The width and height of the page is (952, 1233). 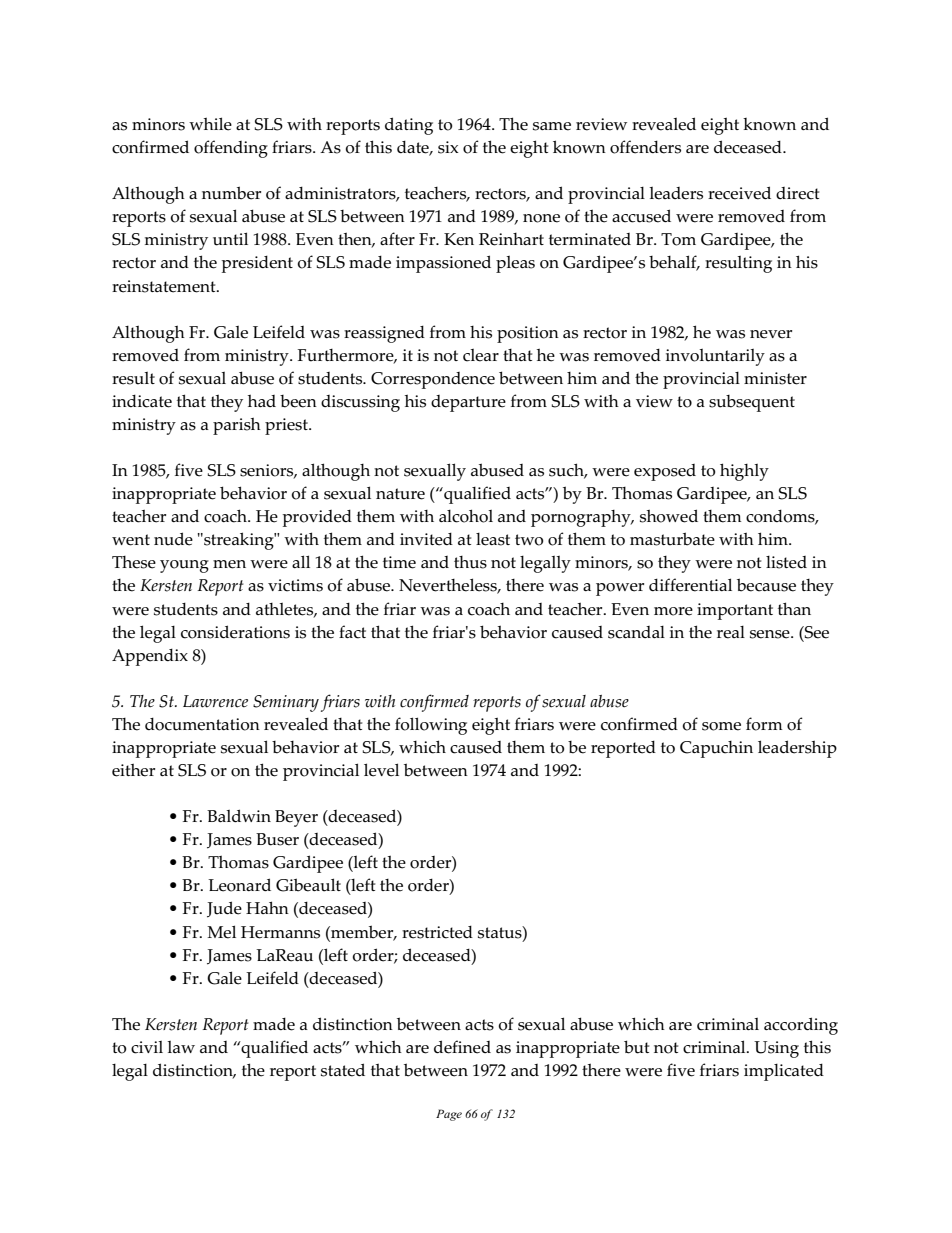 I want to click on important, so click(x=735, y=611).
